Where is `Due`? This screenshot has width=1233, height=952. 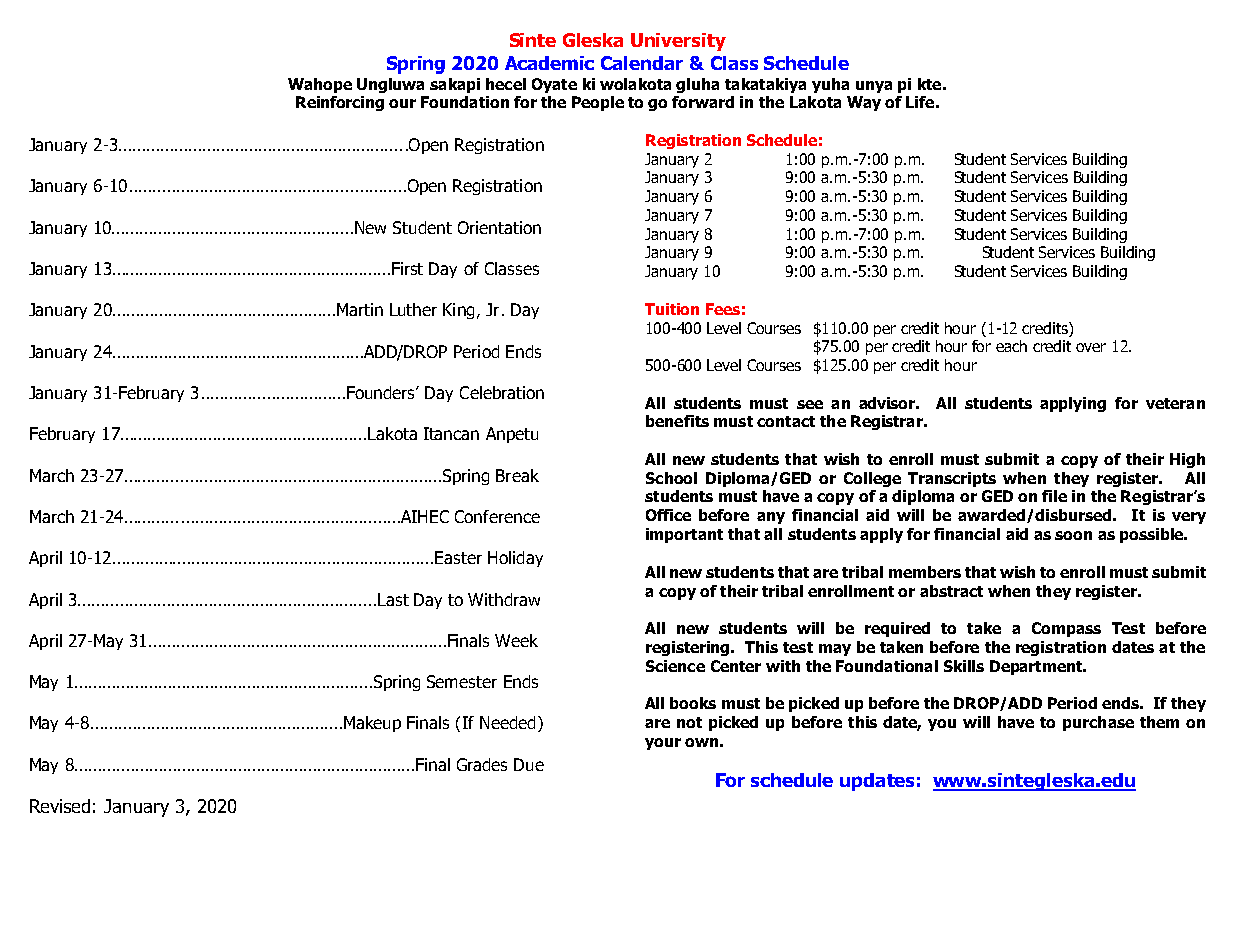
Due is located at coordinates (529, 764).
